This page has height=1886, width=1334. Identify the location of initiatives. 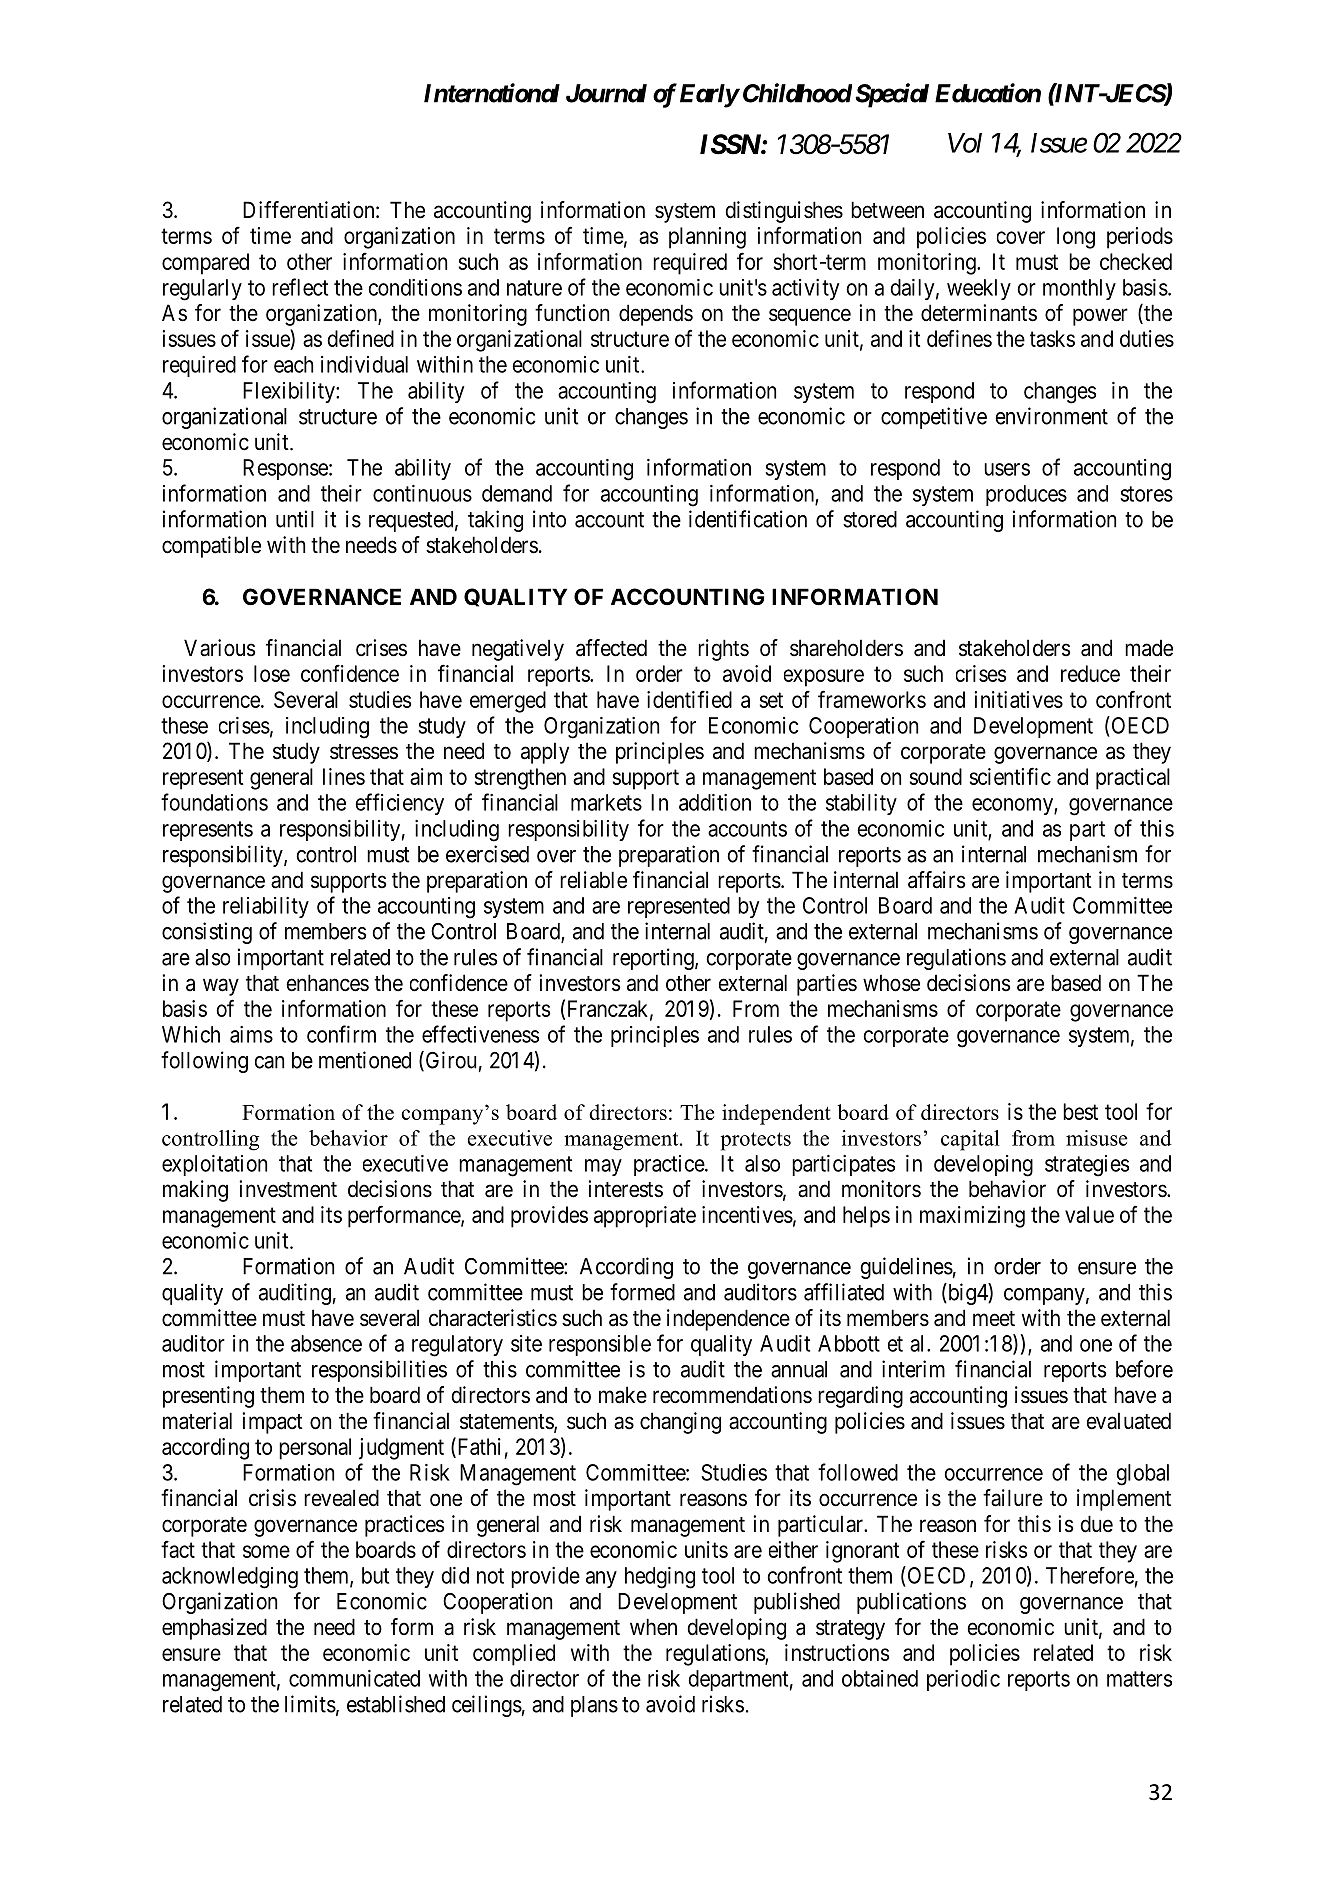
(1019, 699).
